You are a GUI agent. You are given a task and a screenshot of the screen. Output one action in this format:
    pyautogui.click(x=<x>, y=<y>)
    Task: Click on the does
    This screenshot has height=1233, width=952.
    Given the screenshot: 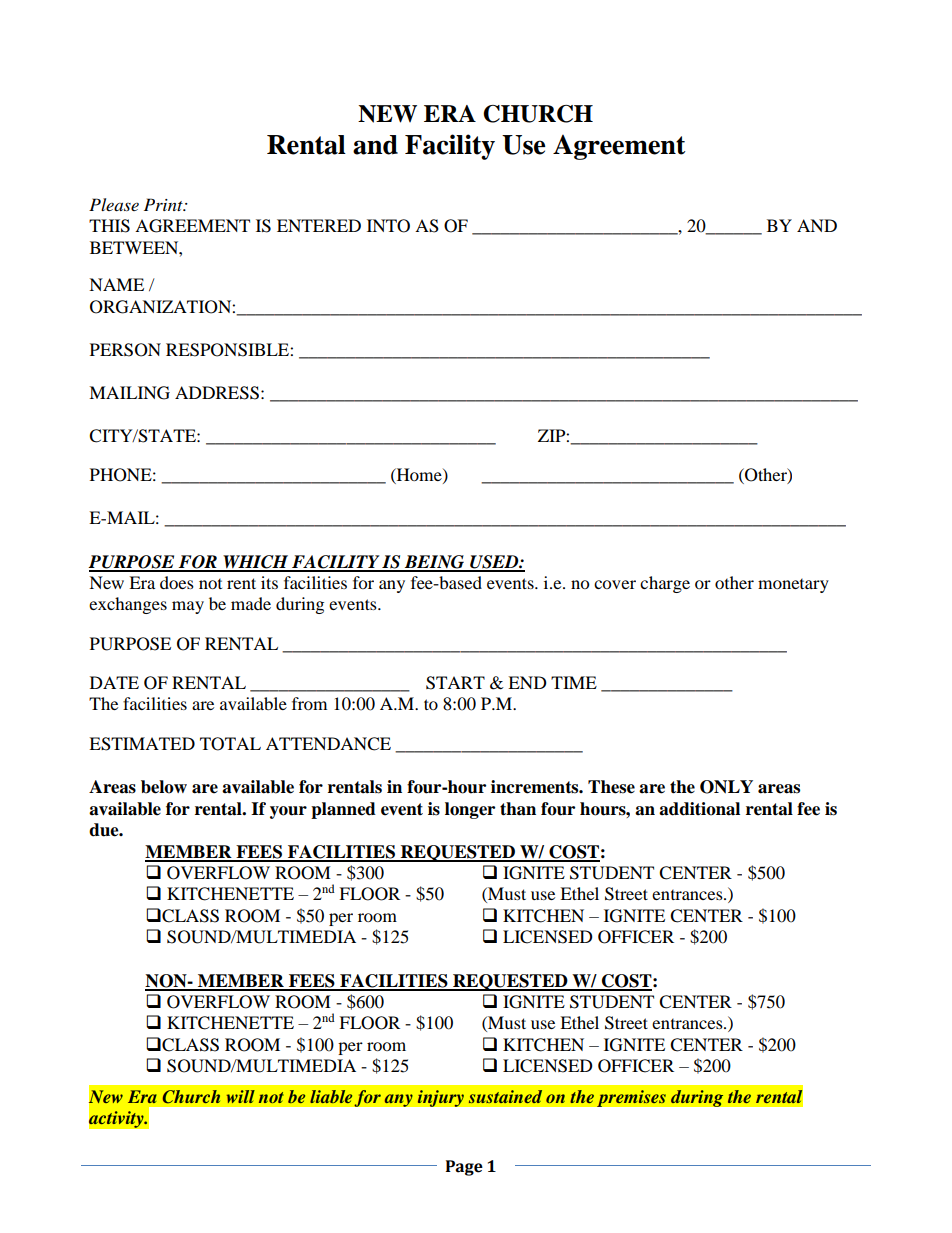 What is the action you would take?
    pyautogui.click(x=177, y=582)
